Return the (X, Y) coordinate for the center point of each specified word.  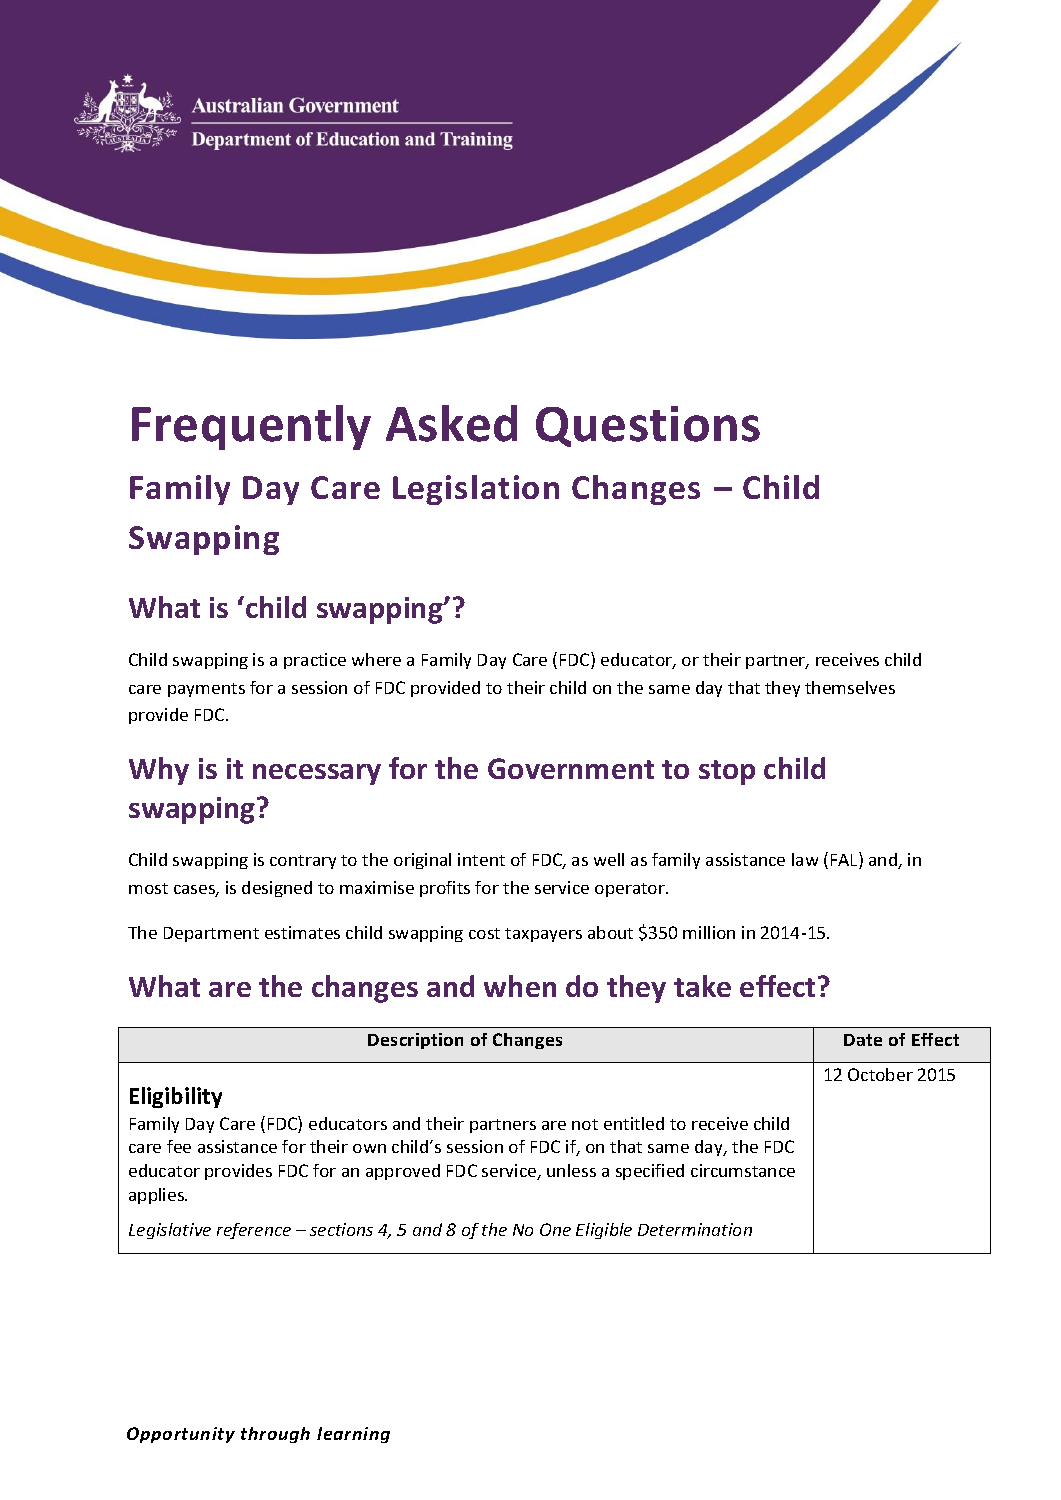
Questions (648, 426)
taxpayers (543, 935)
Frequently (251, 427)
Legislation (476, 490)
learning (353, 1435)
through (275, 1435)
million (709, 932)
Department (211, 934)
